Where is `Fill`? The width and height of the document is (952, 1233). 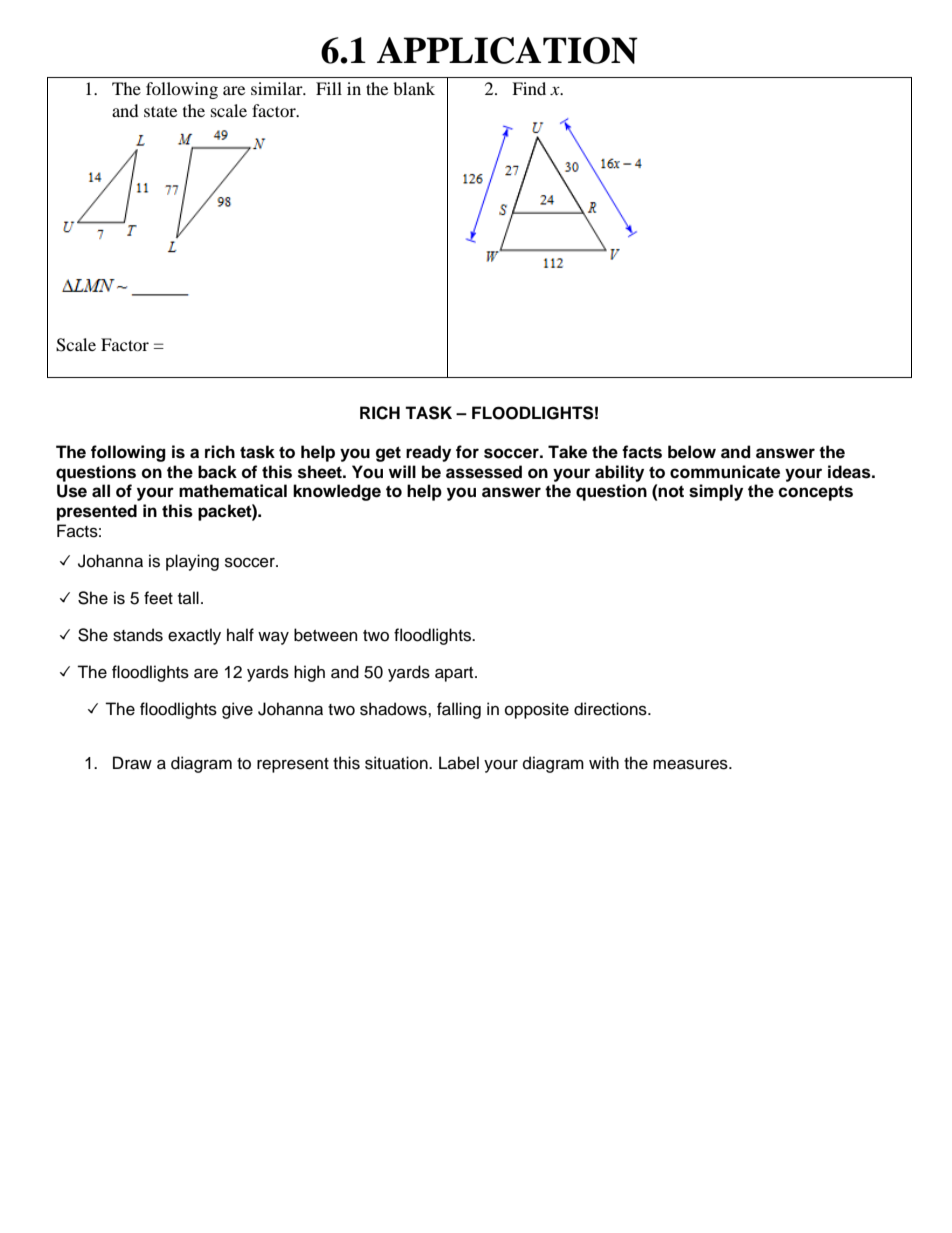
Fill is located at coordinates (329, 88).
